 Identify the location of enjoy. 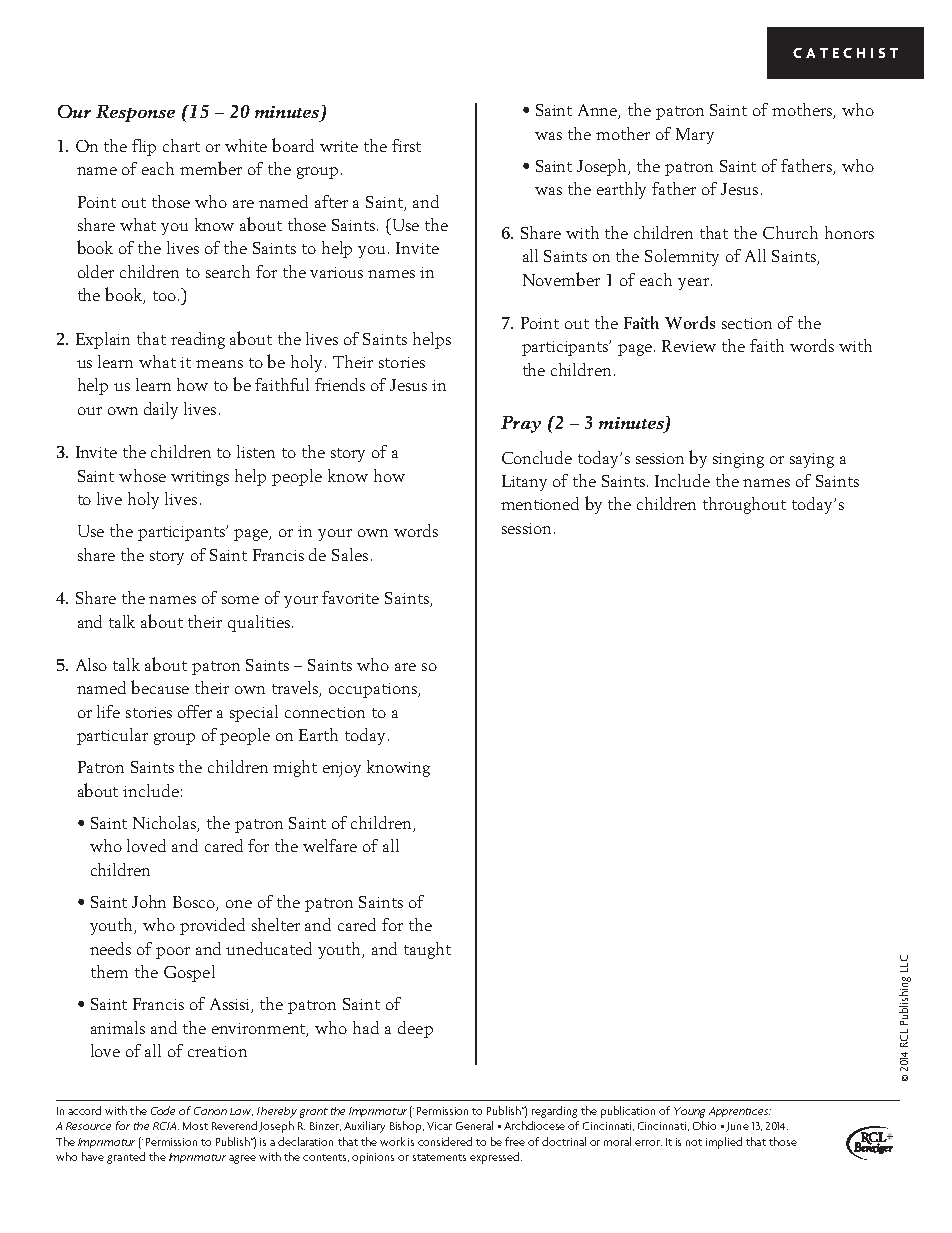
(342, 769).
